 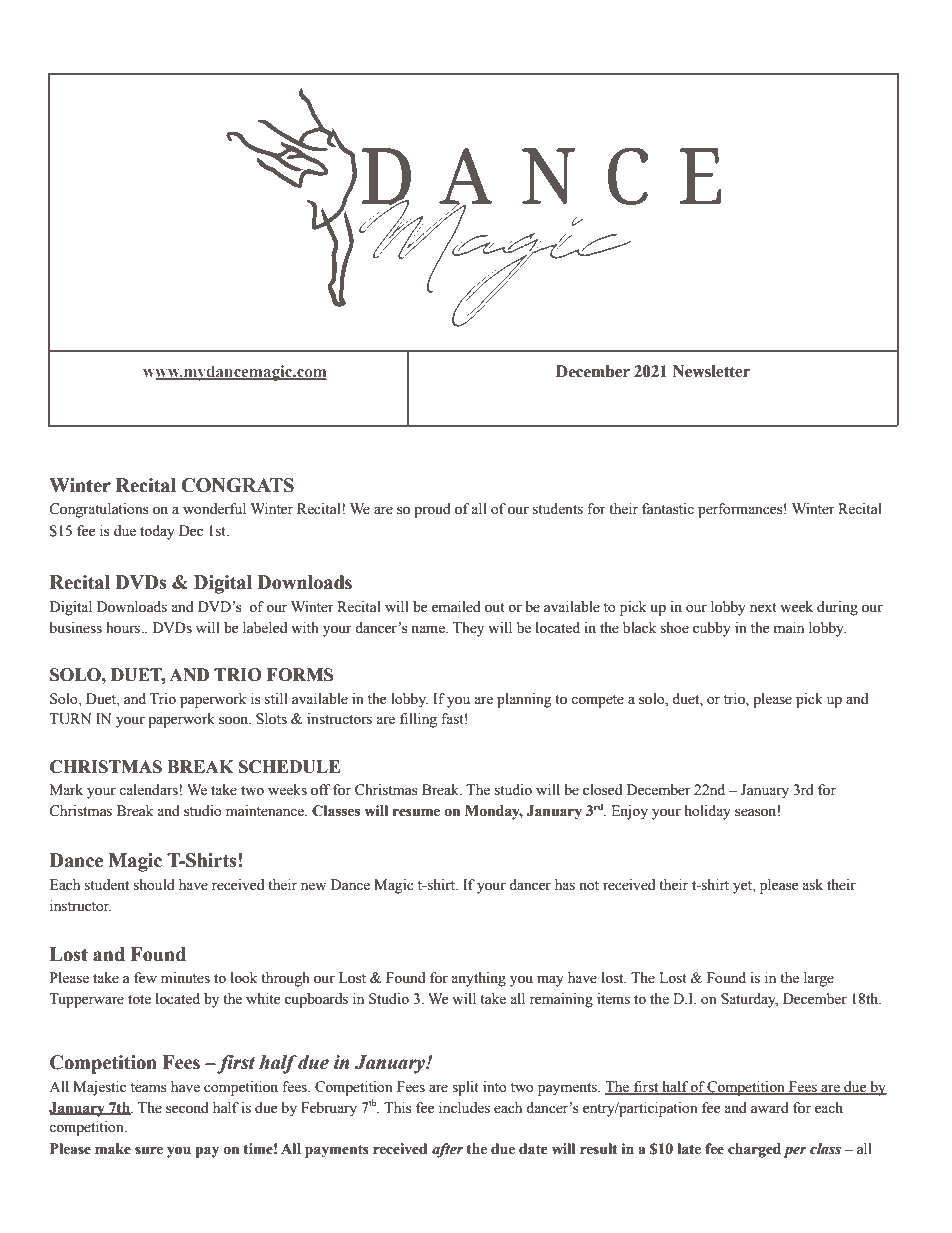 I want to click on proud, so click(x=432, y=510).
